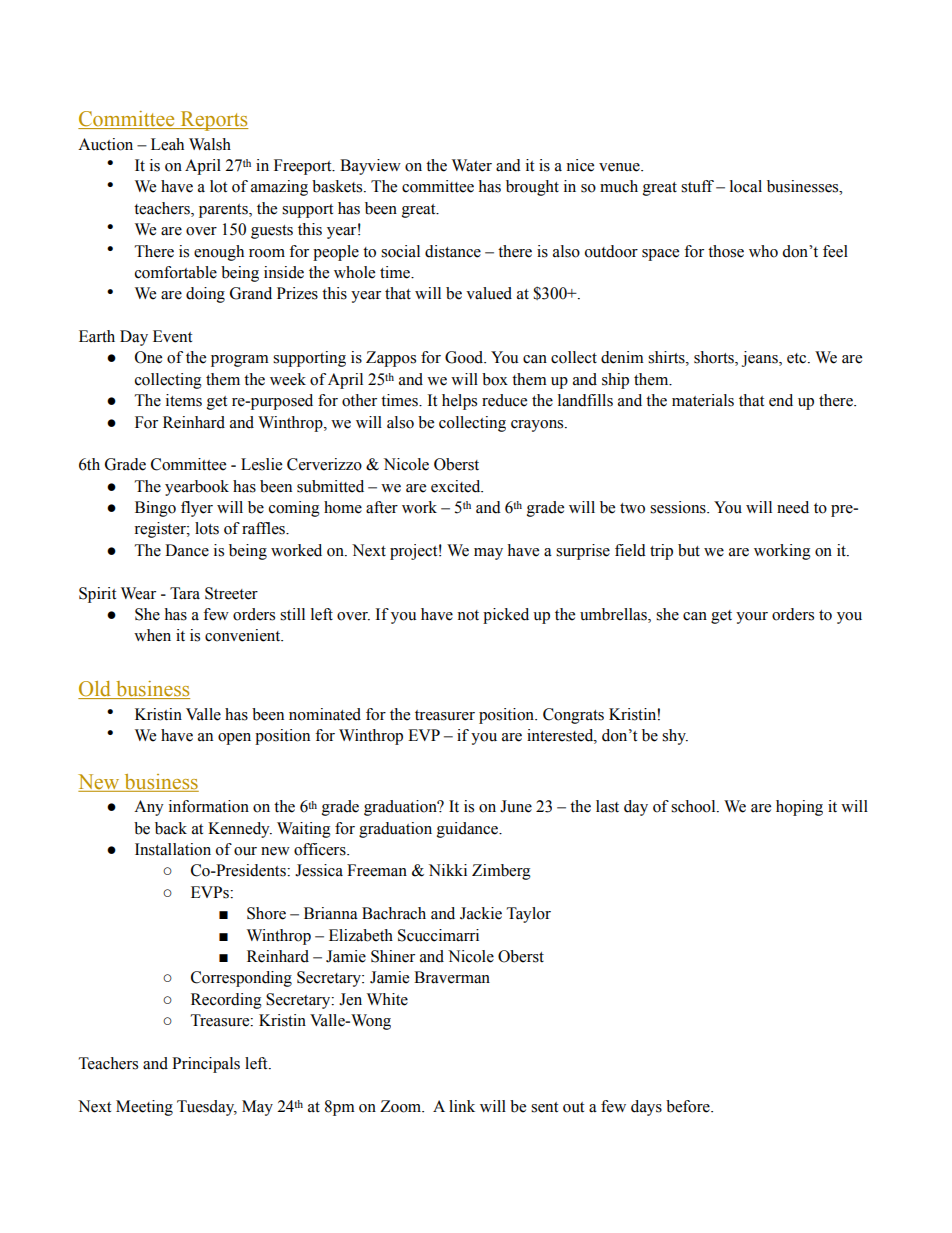 Image resolution: width=952 pixels, height=1233 pixels. I want to click on Good, so click(465, 357).
